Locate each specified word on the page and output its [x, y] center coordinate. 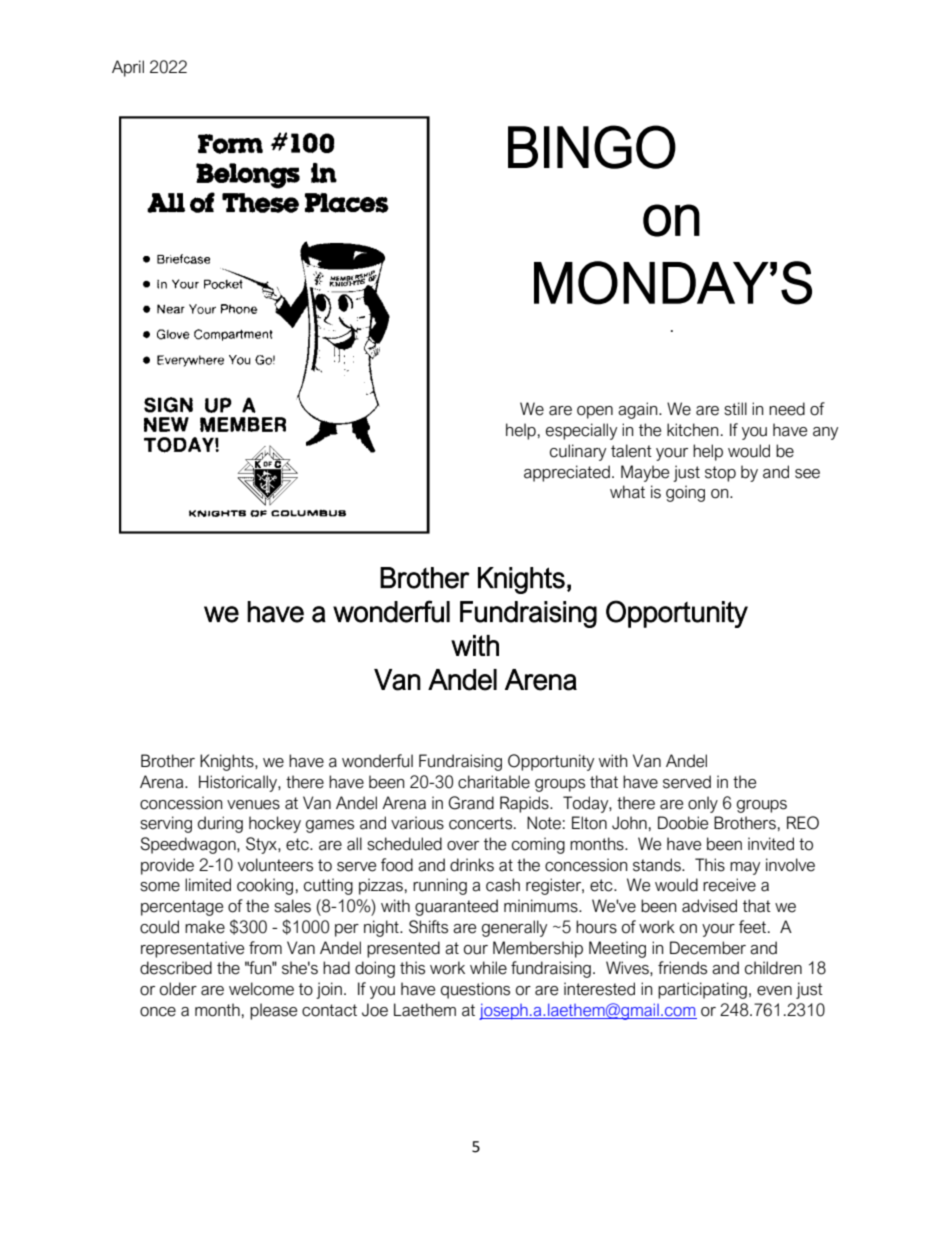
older [178, 989]
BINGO [592, 147]
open [595, 412]
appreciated [567, 473]
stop [720, 474]
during [220, 824]
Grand [471, 803]
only [703, 804]
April [128, 68]
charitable [494, 782]
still [735, 409]
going [685, 493]
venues [253, 805]
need [787, 409]
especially [581, 431]
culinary [578, 452]
